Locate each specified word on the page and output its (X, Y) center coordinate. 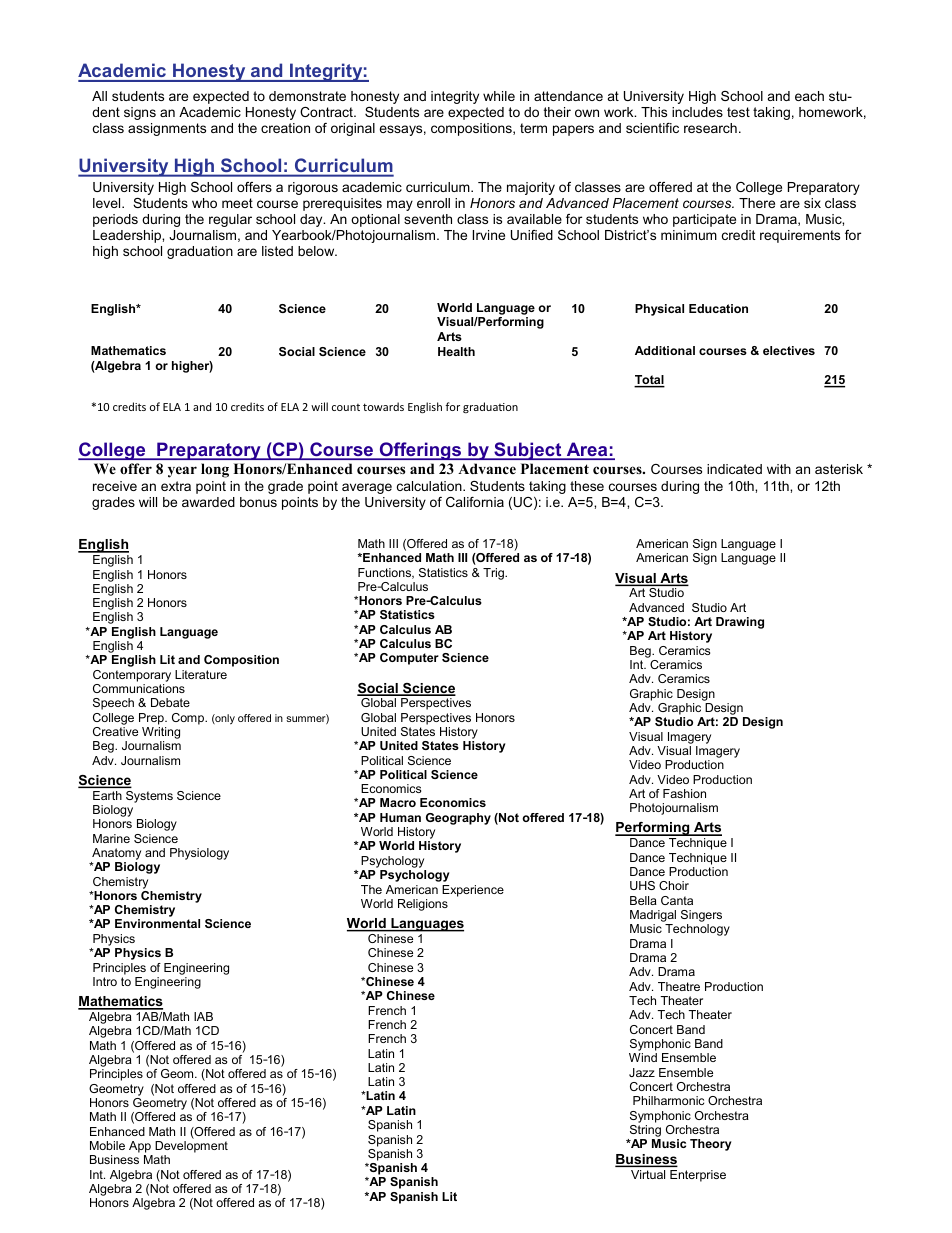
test (738, 112)
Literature (201, 674)
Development (191, 1147)
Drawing (740, 623)
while (499, 96)
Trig (495, 574)
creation (285, 128)
